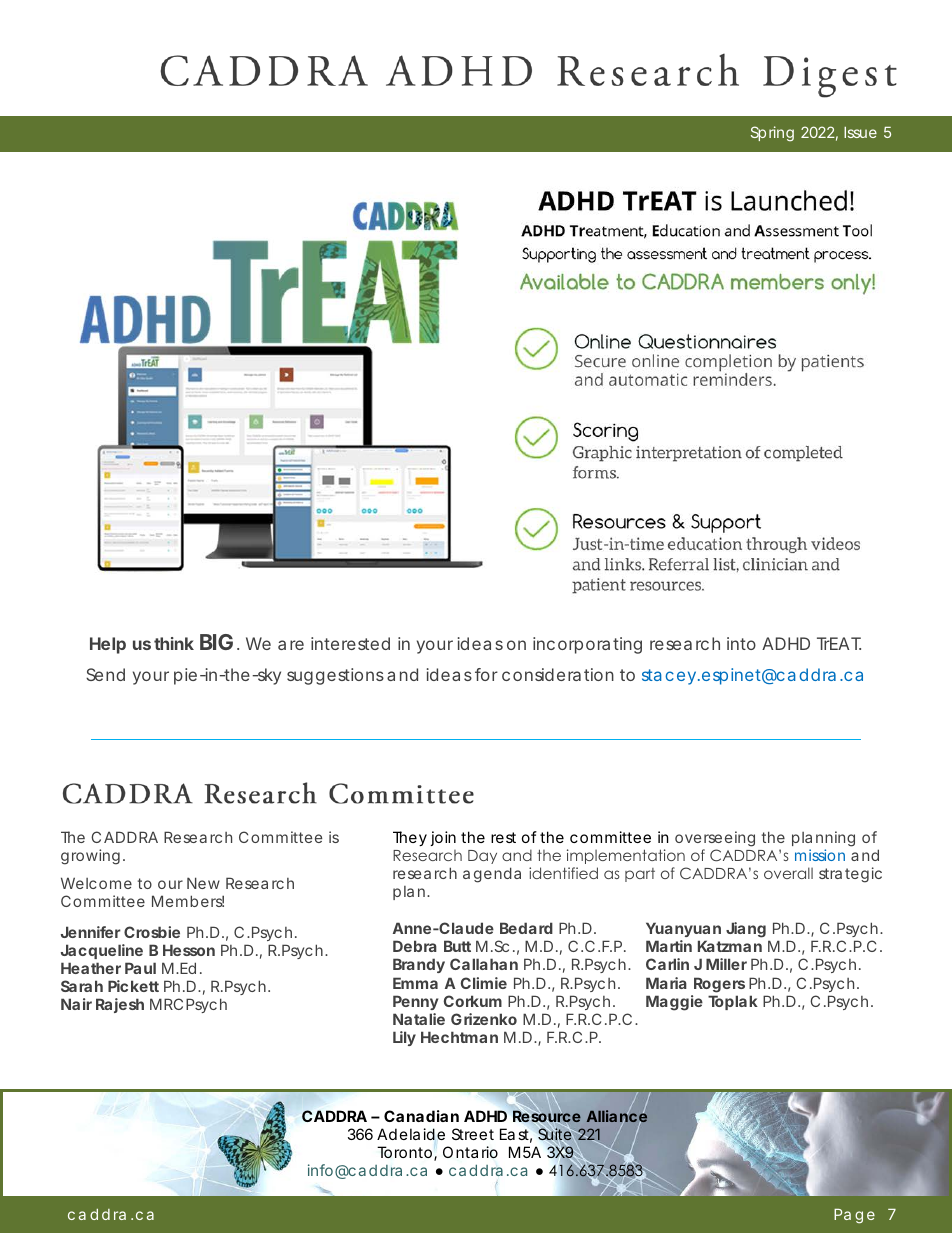  What do you see at coordinates (174, 643) in the screenshot?
I see `think` at bounding box center [174, 643].
